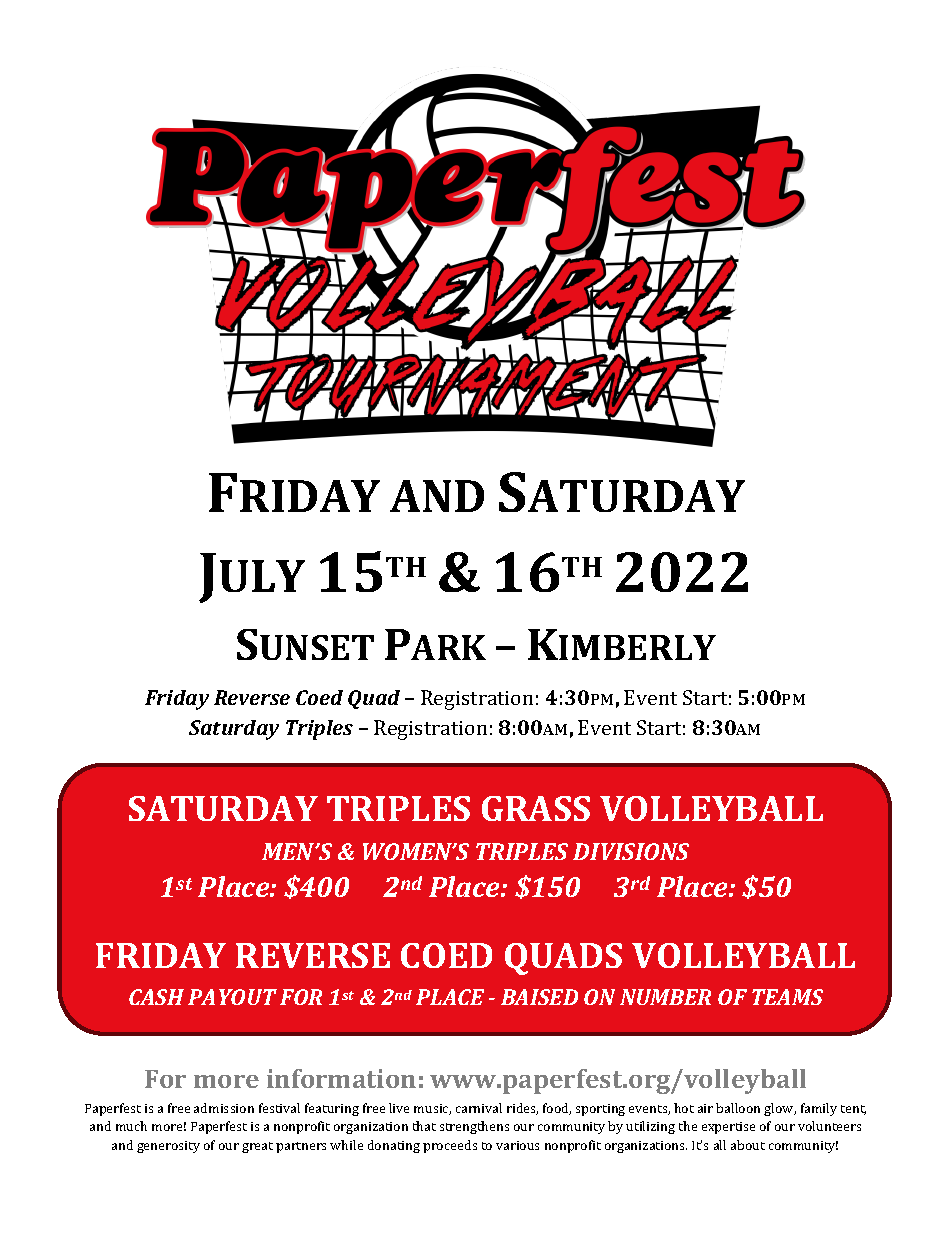 This document has height=1233, width=952. What do you see at coordinates (232, 997) in the document?
I see `PAYOUT` at bounding box center [232, 997].
